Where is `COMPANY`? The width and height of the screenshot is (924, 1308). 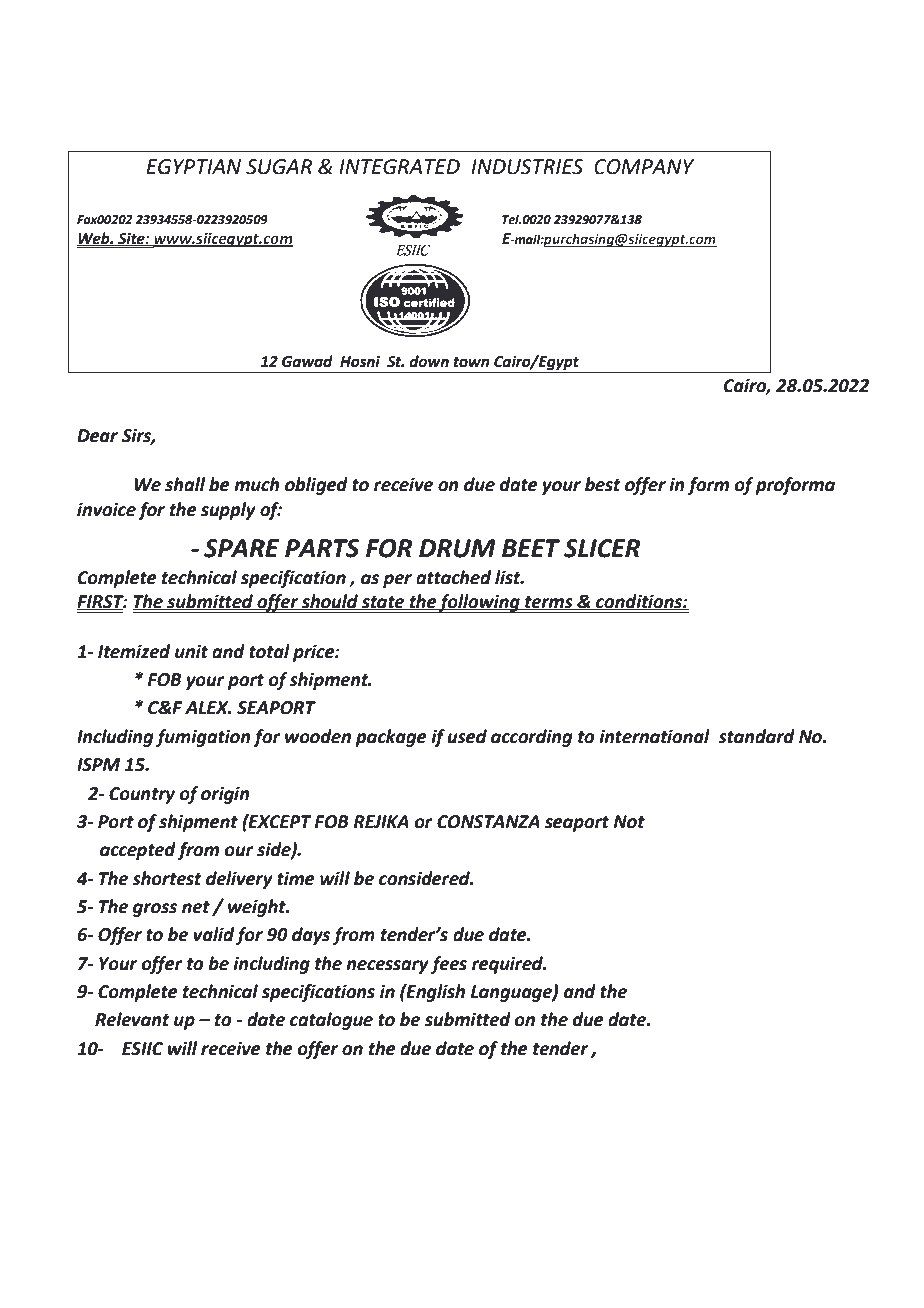 COMPANY is located at coordinates (644, 167).
